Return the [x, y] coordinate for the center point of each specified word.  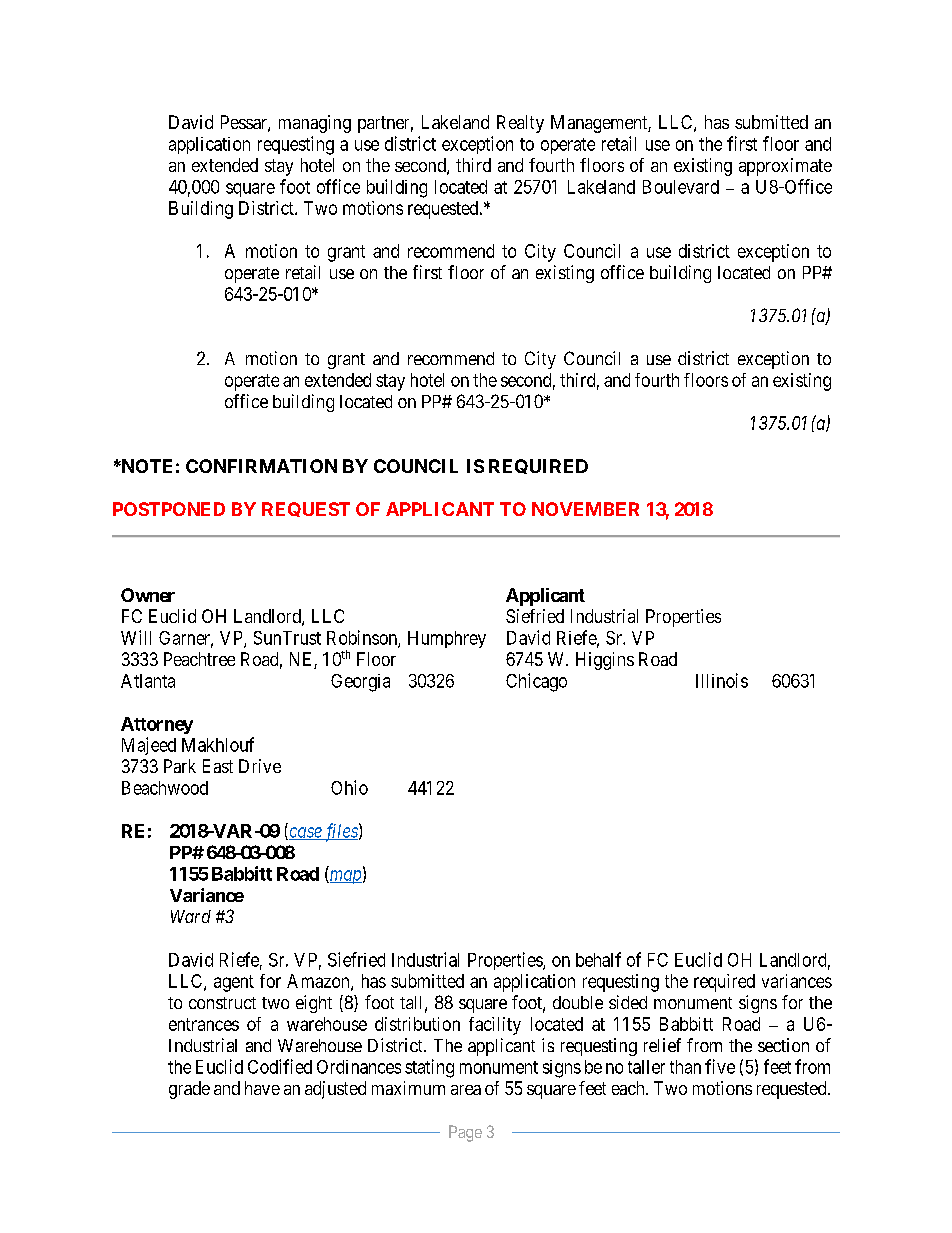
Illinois [722, 680]
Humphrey [447, 639]
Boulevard [681, 187]
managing [315, 124]
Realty [520, 124]
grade [189, 1090]
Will [136, 637]
